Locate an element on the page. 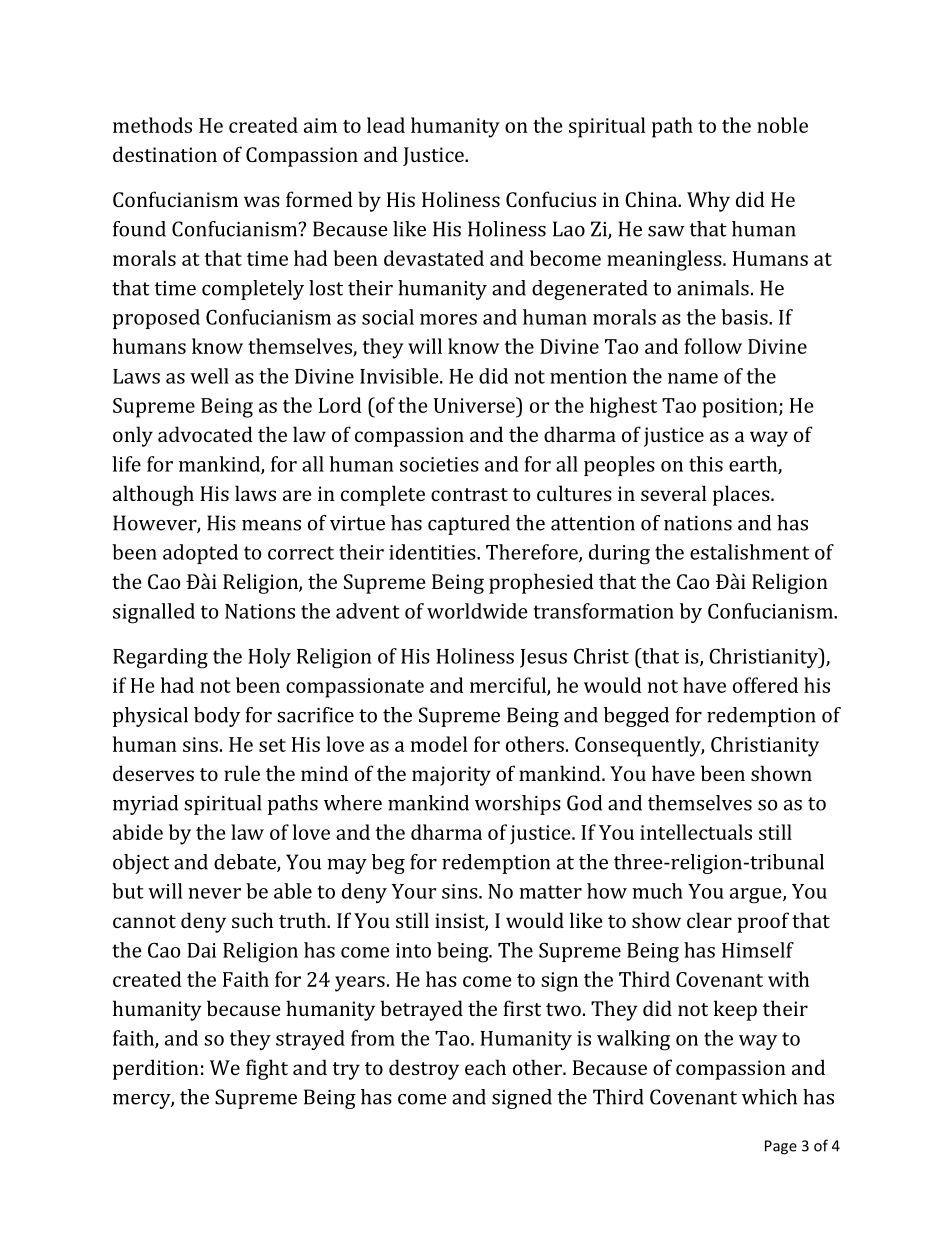 Image resolution: width=952 pixels, height=1233 pixels. this is located at coordinates (706, 464).
